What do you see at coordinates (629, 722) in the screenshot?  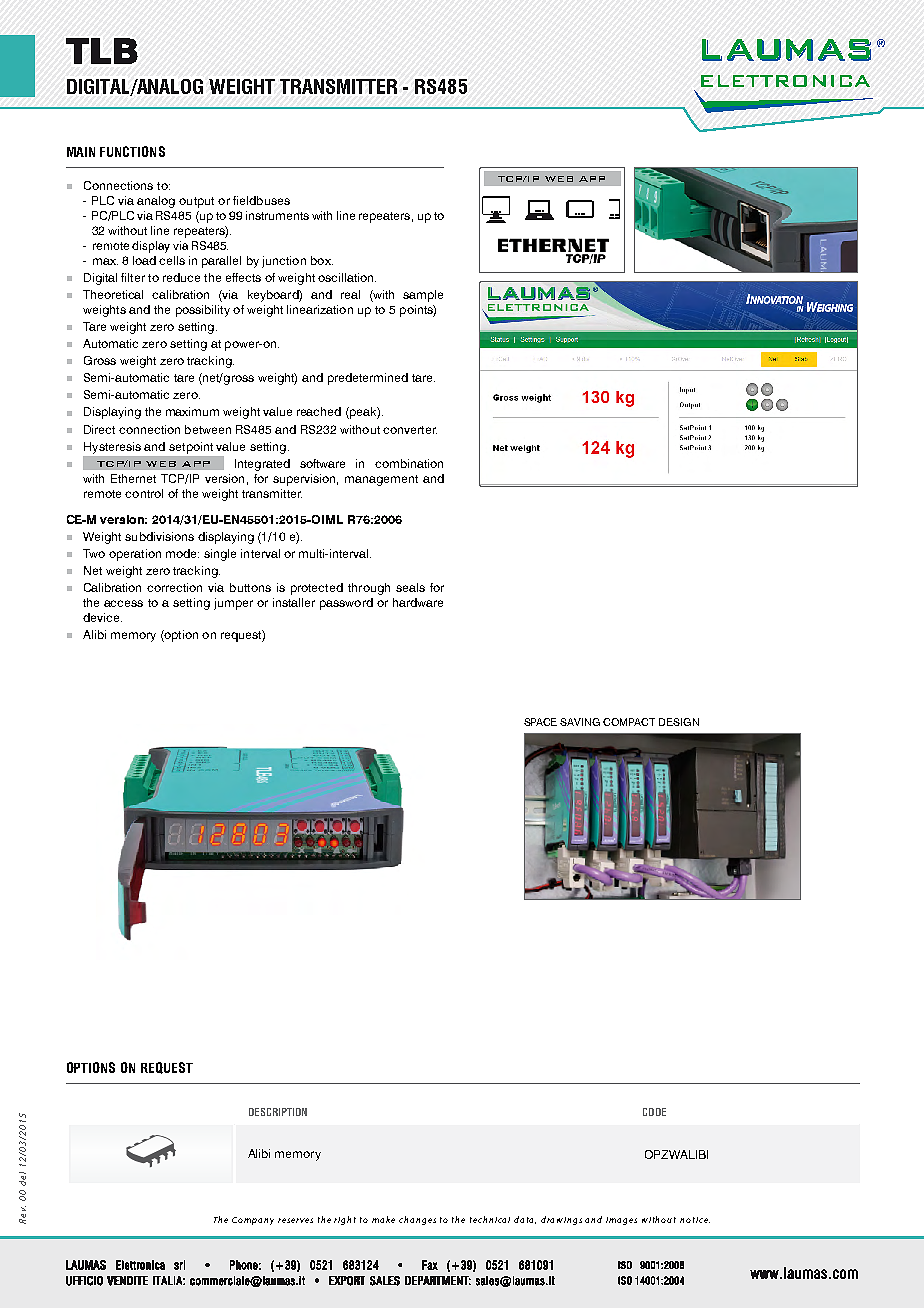 I see `COMPACT` at bounding box center [629, 722].
